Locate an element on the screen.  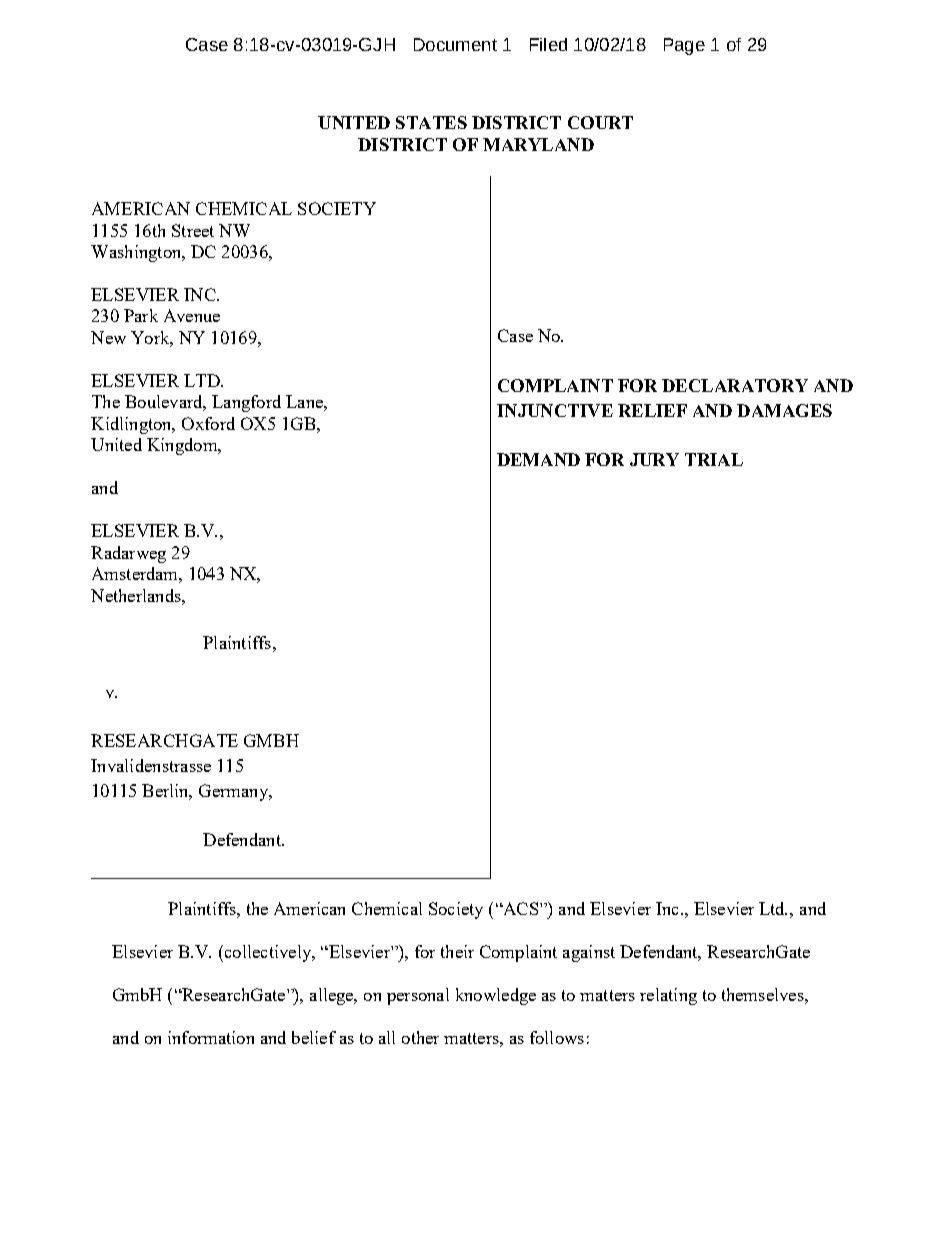
Street is located at coordinates (193, 230).
